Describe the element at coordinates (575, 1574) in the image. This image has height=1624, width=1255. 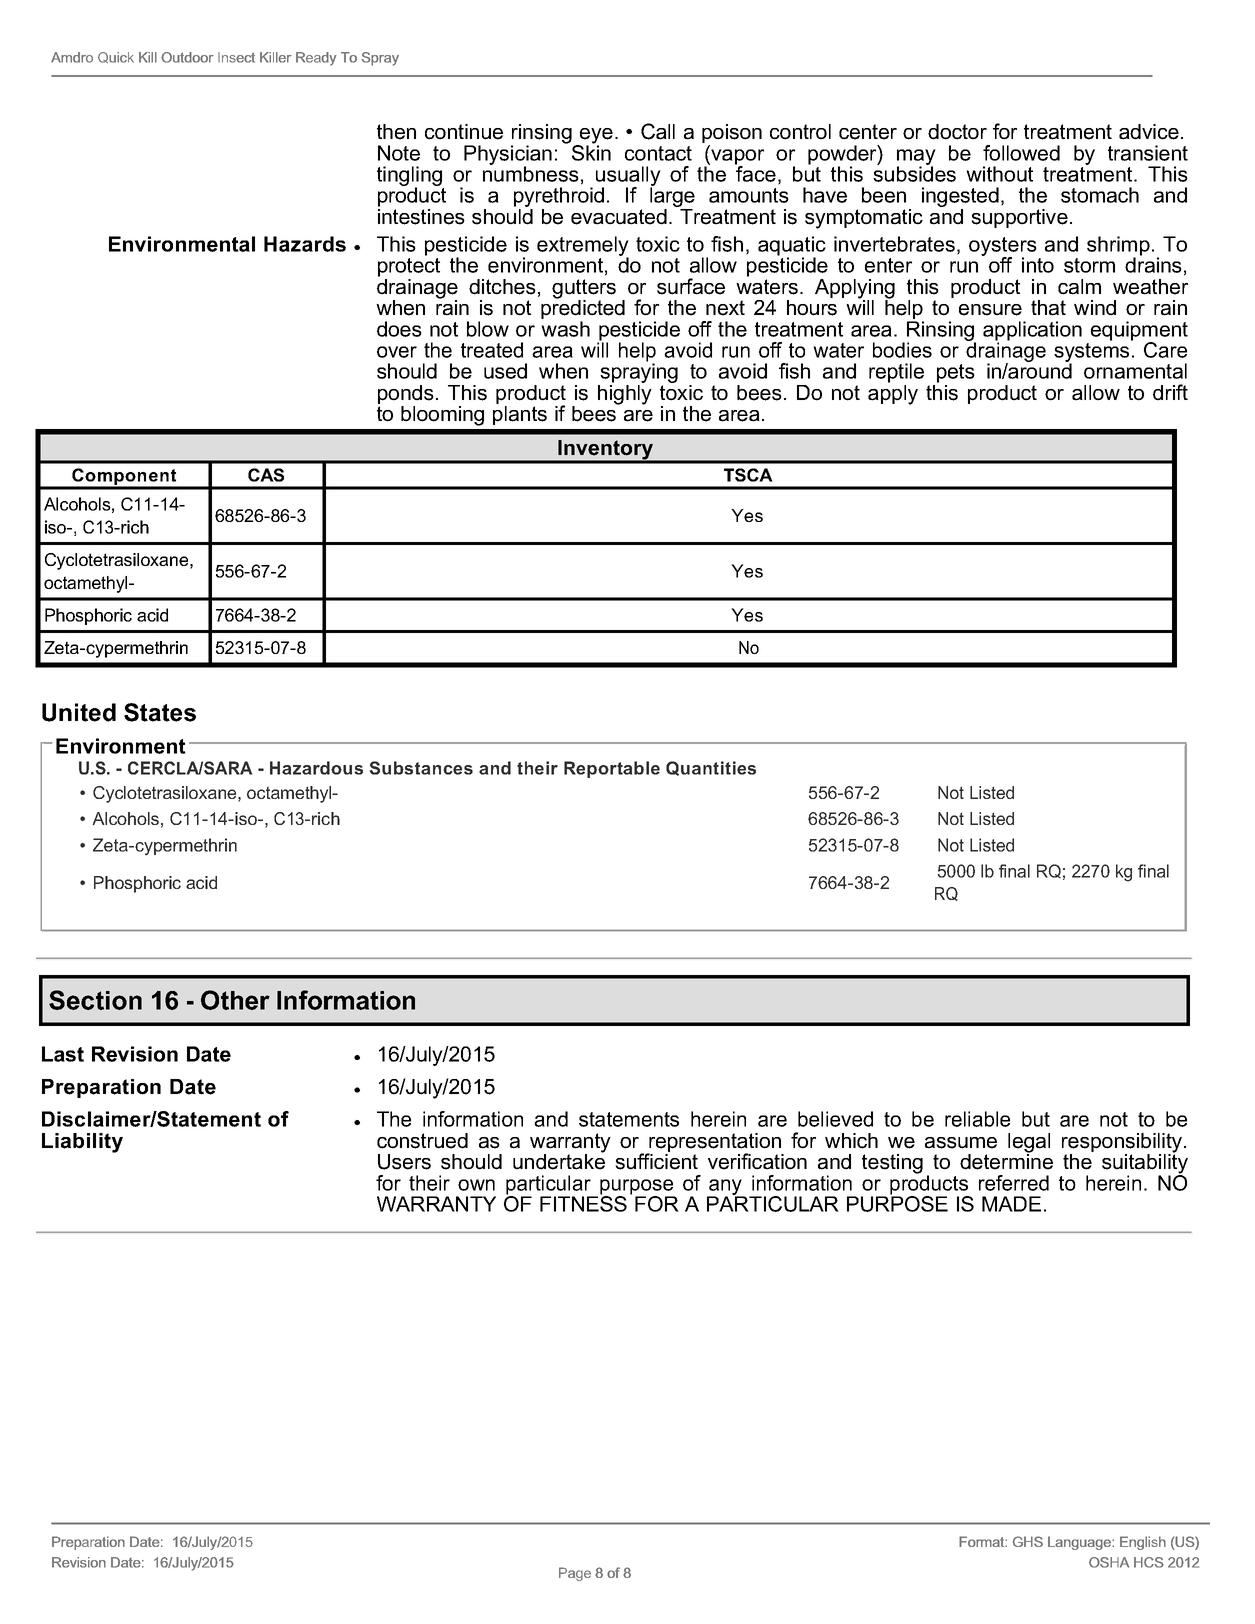
I see `Page` at that location.
